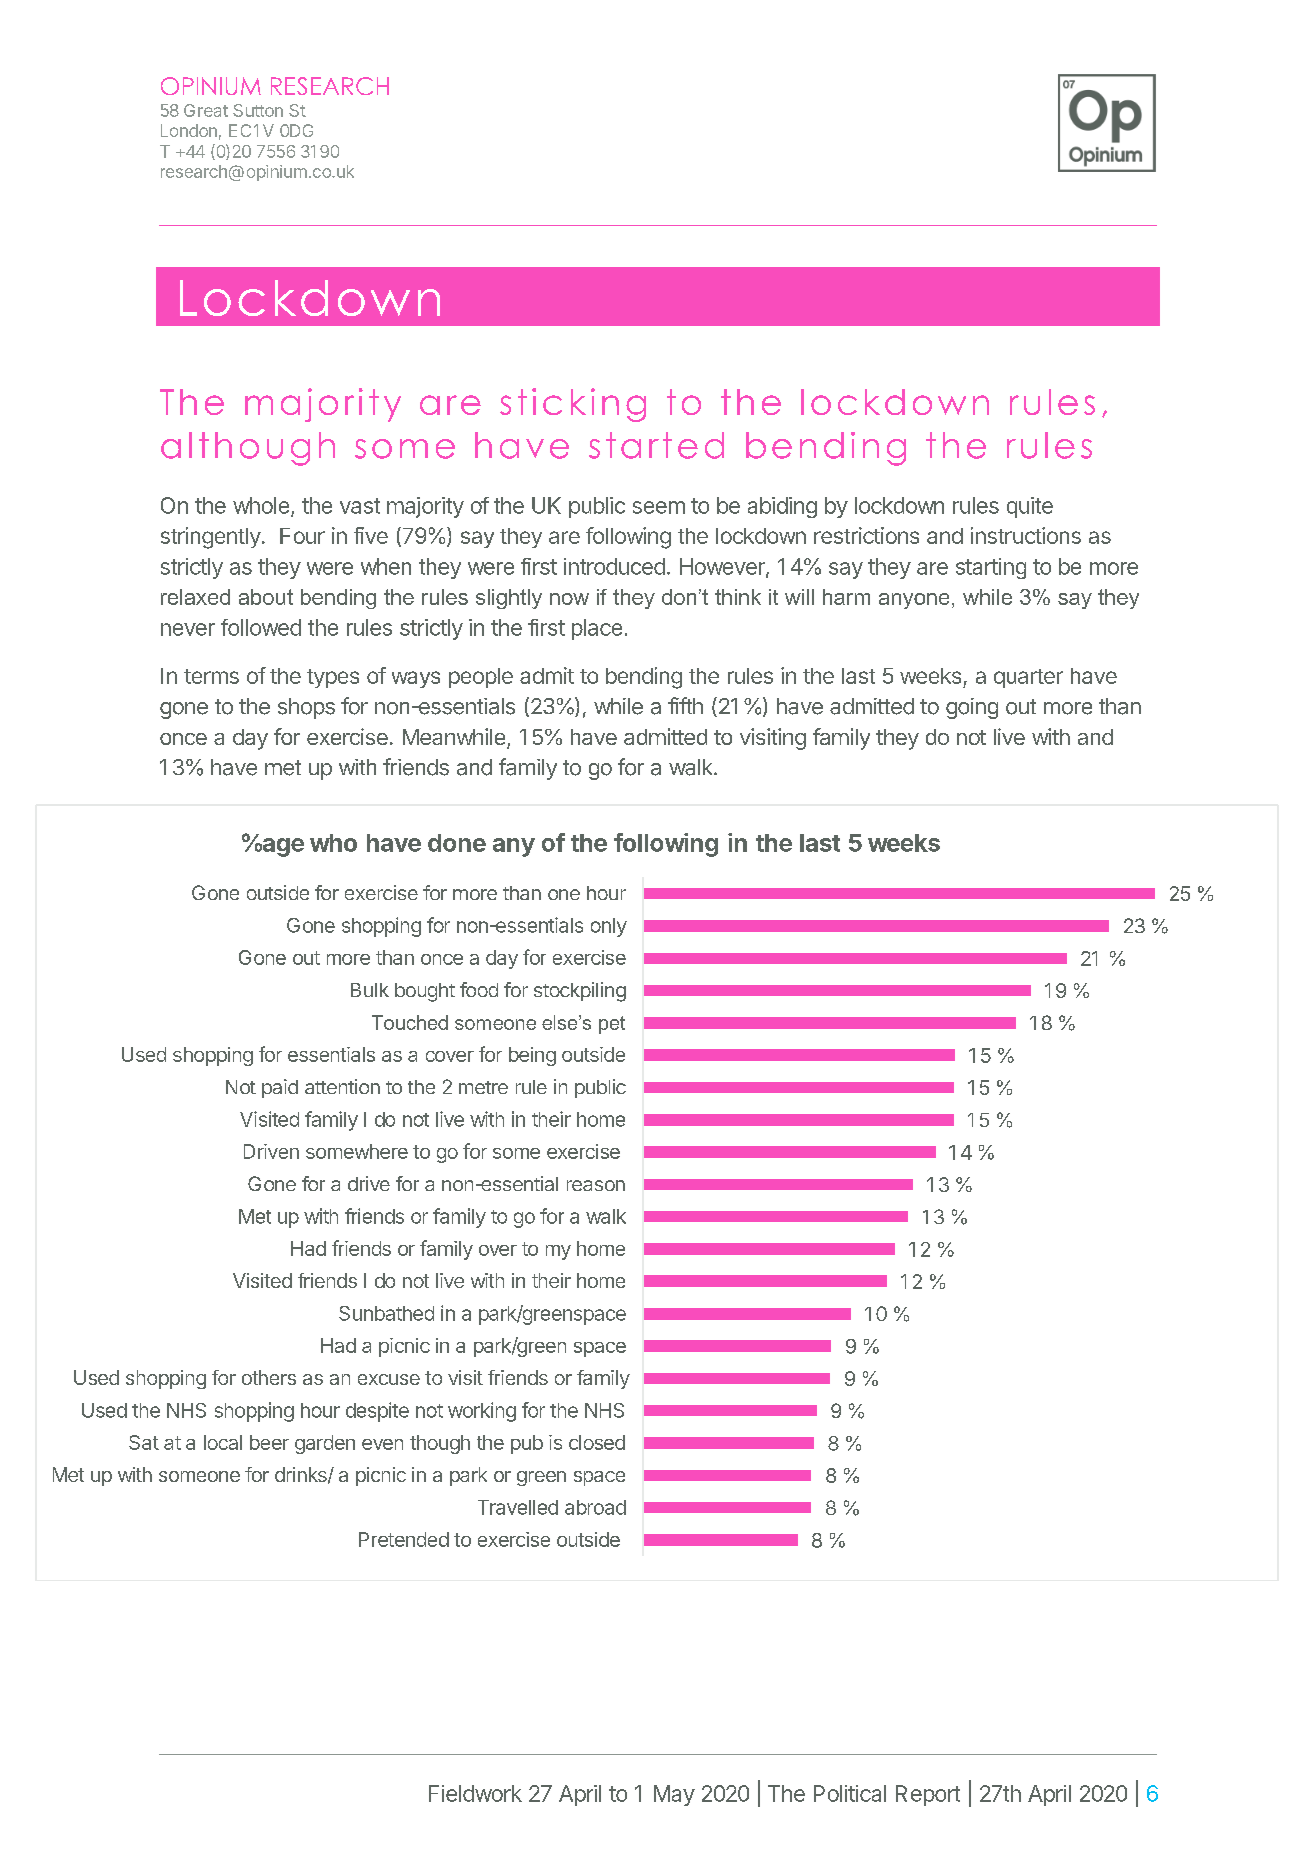  I want to click on Fieldwork, so click(475, 1793).
